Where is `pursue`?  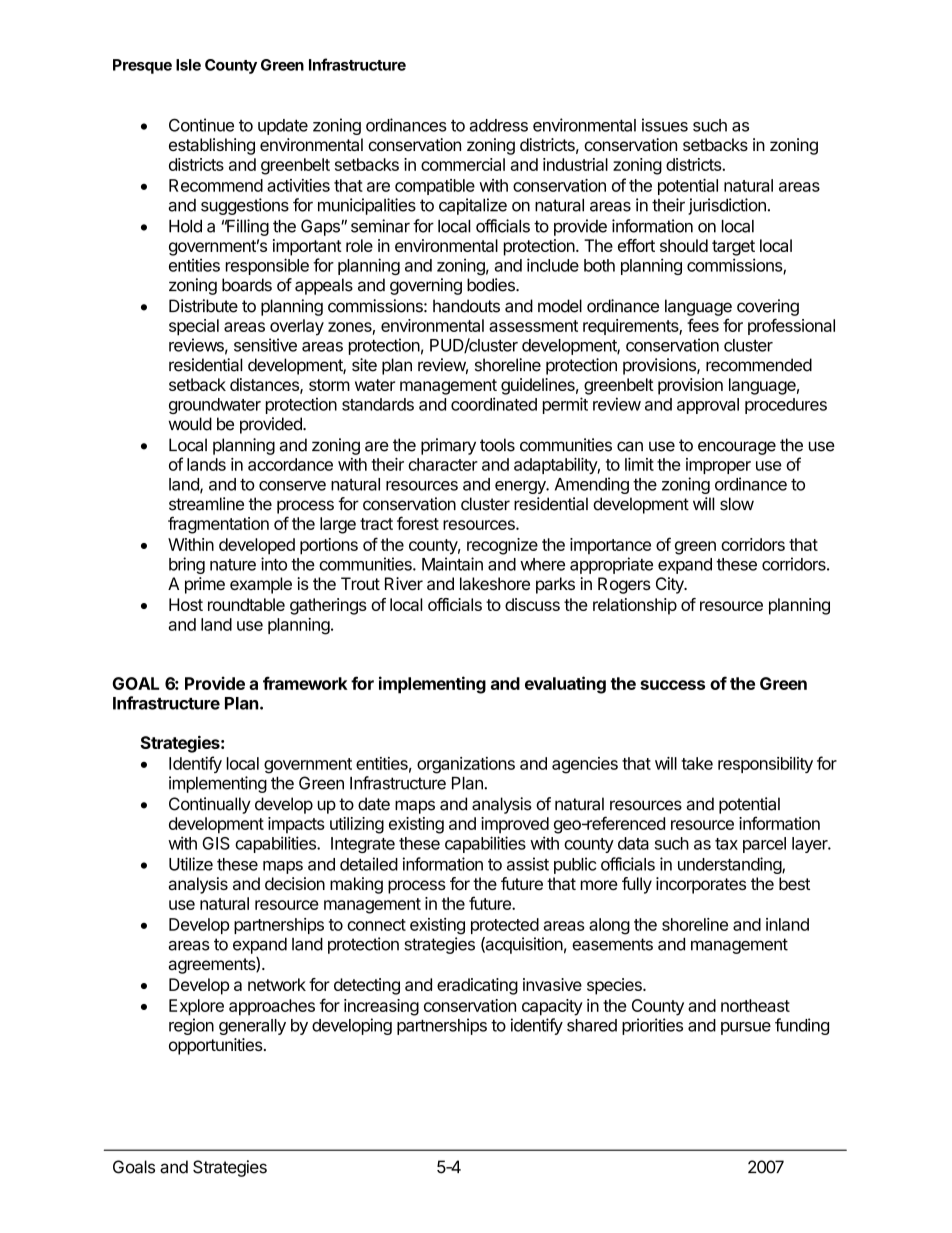
pursue is located at coordinates (746, 1028).
